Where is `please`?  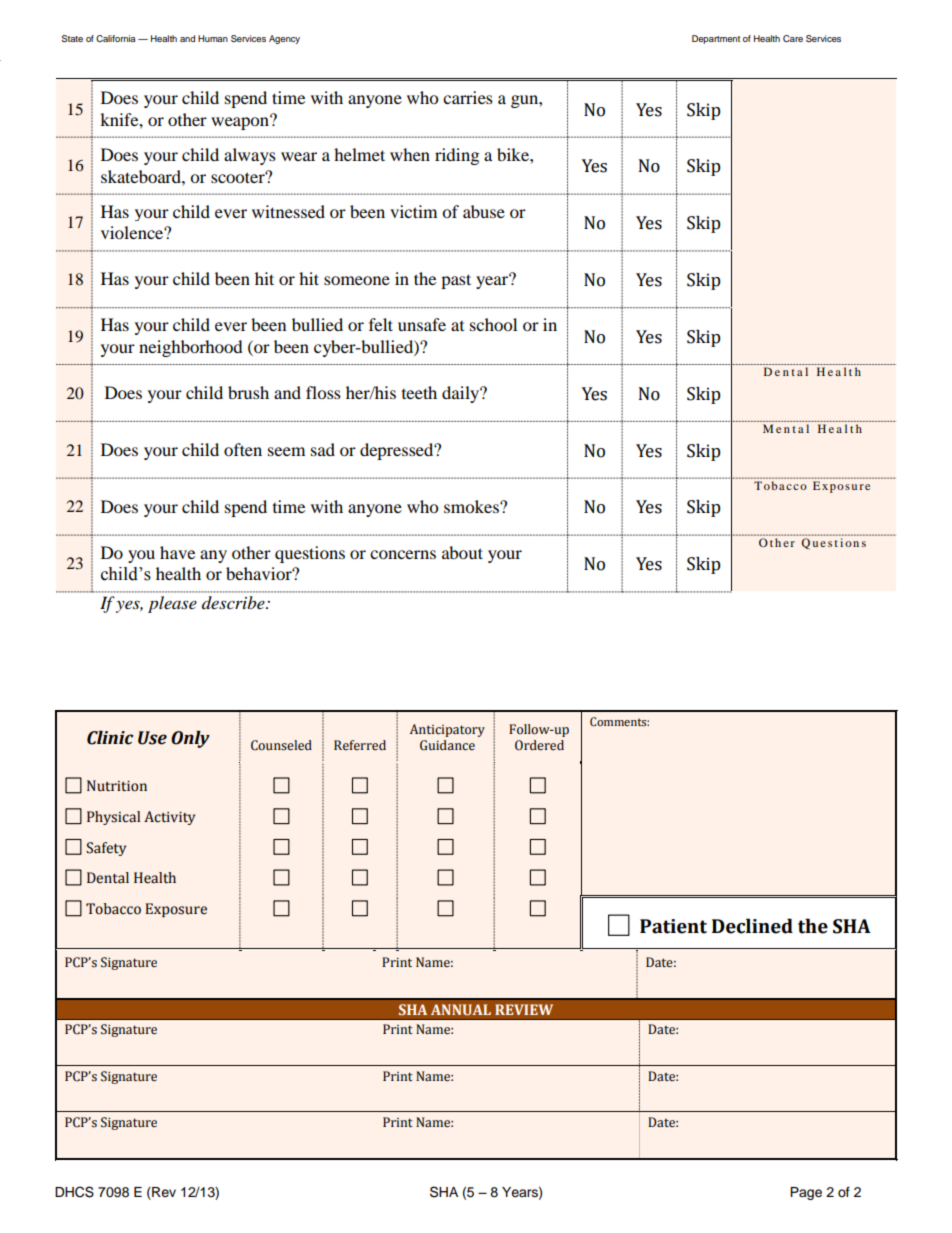 please is located at coordinates (172, 604).
